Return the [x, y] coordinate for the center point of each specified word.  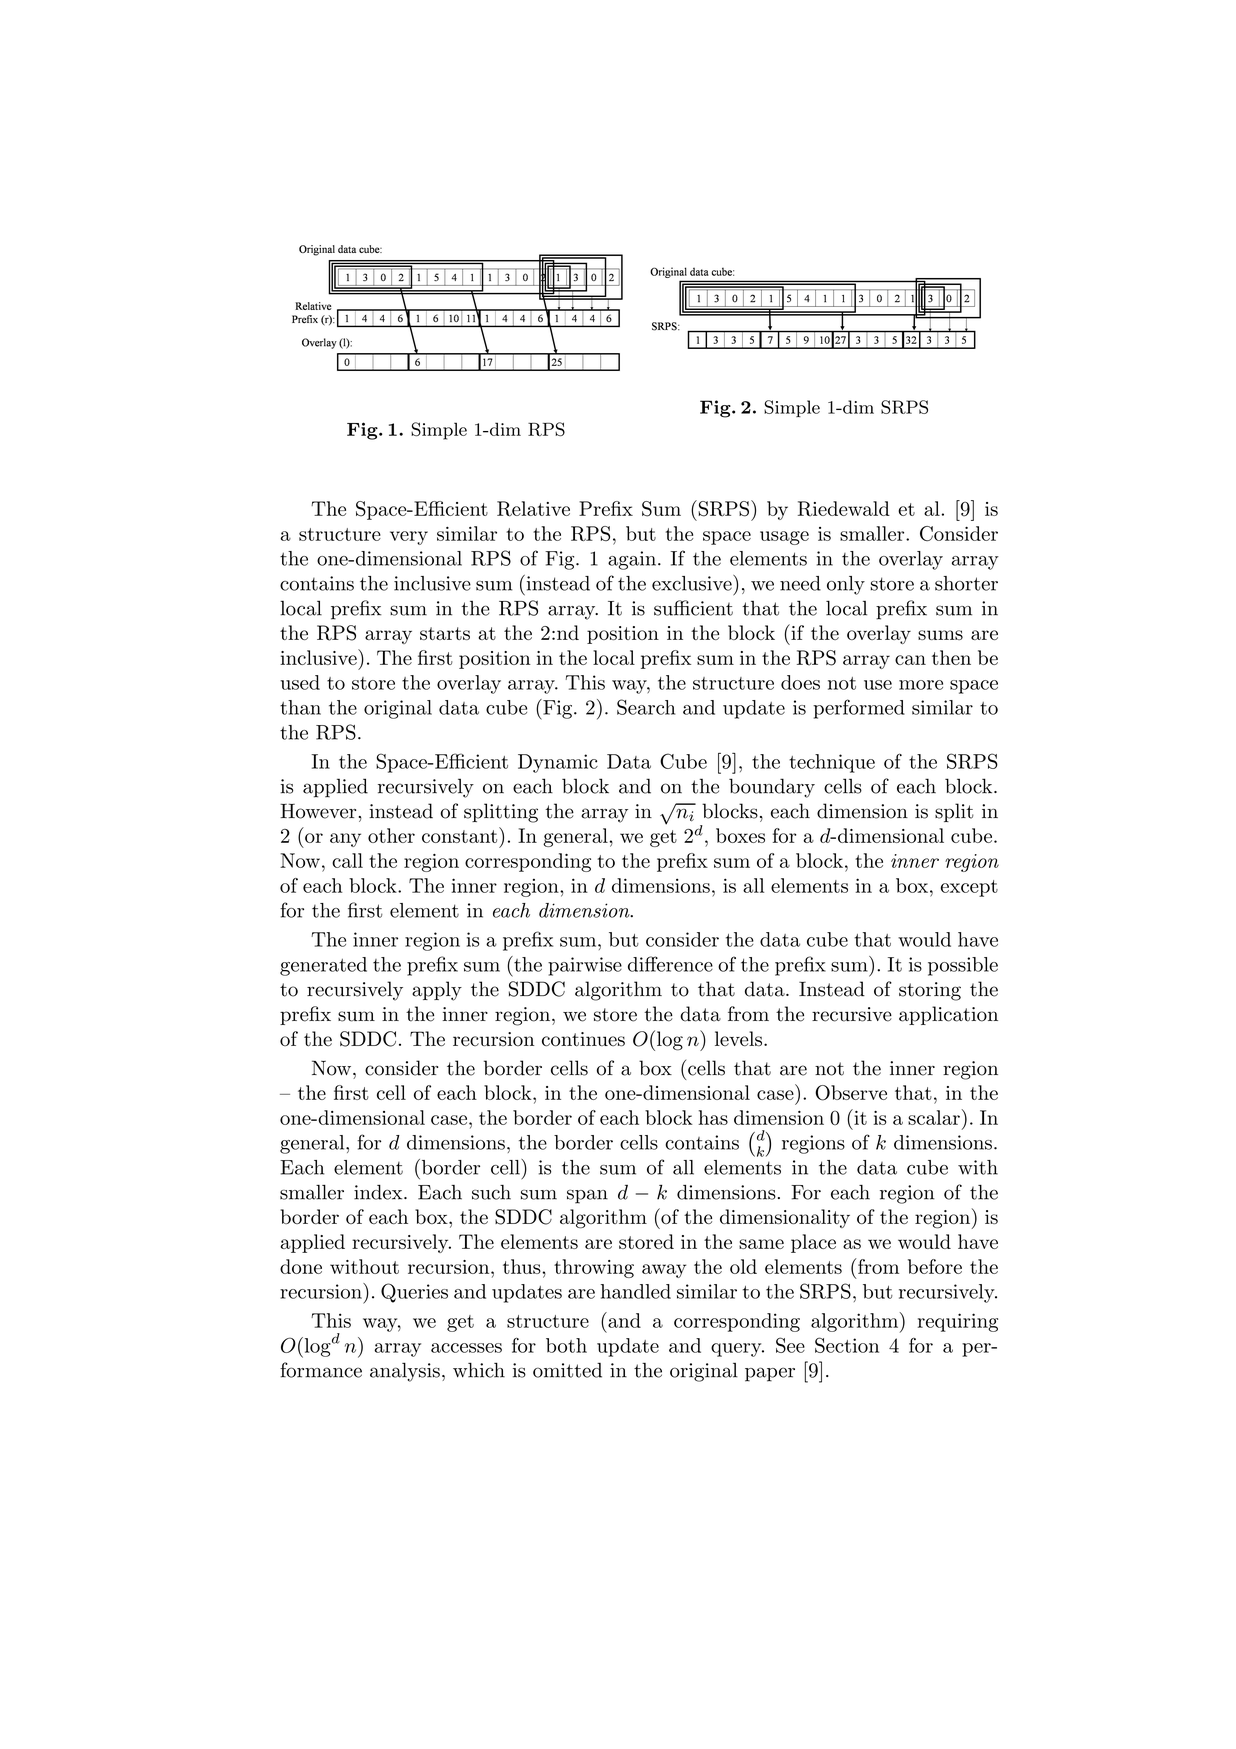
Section [847, 1345]
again [632, 560]
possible [963, 966]
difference [670, 964]
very [409, 538]
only [846, 585]
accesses [466, 1348]
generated [323, 966]
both [566, 1345]
